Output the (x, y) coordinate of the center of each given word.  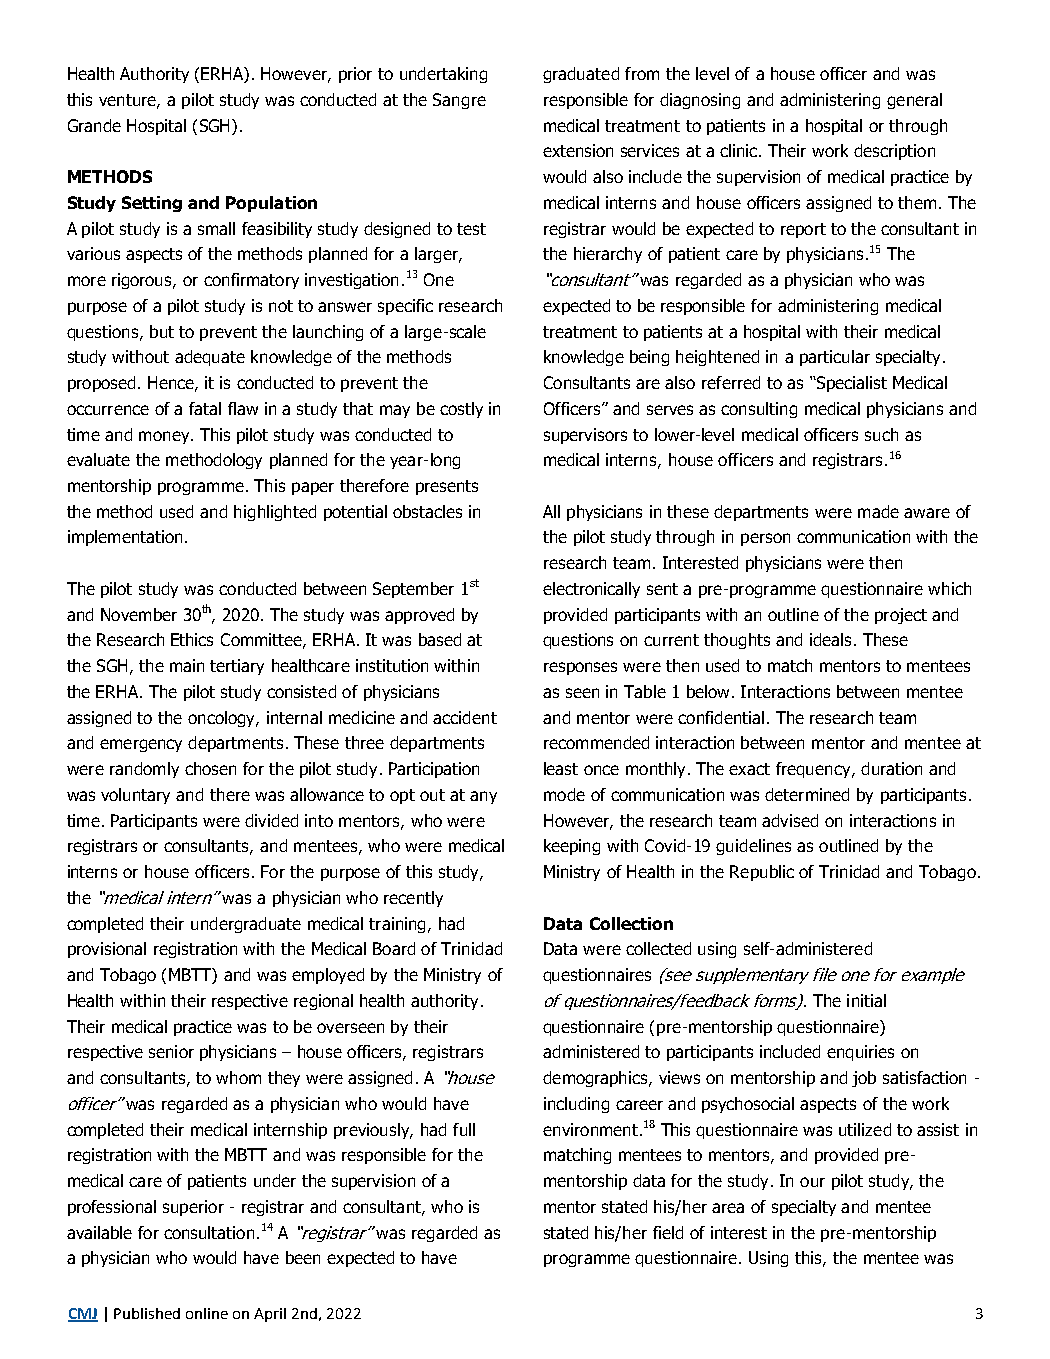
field (668, 1232)
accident (465, 717)
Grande (94, 125)
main (187, 665)
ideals (830, 639)
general (914, 101)
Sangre (459, 101)
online (207, 1313)
